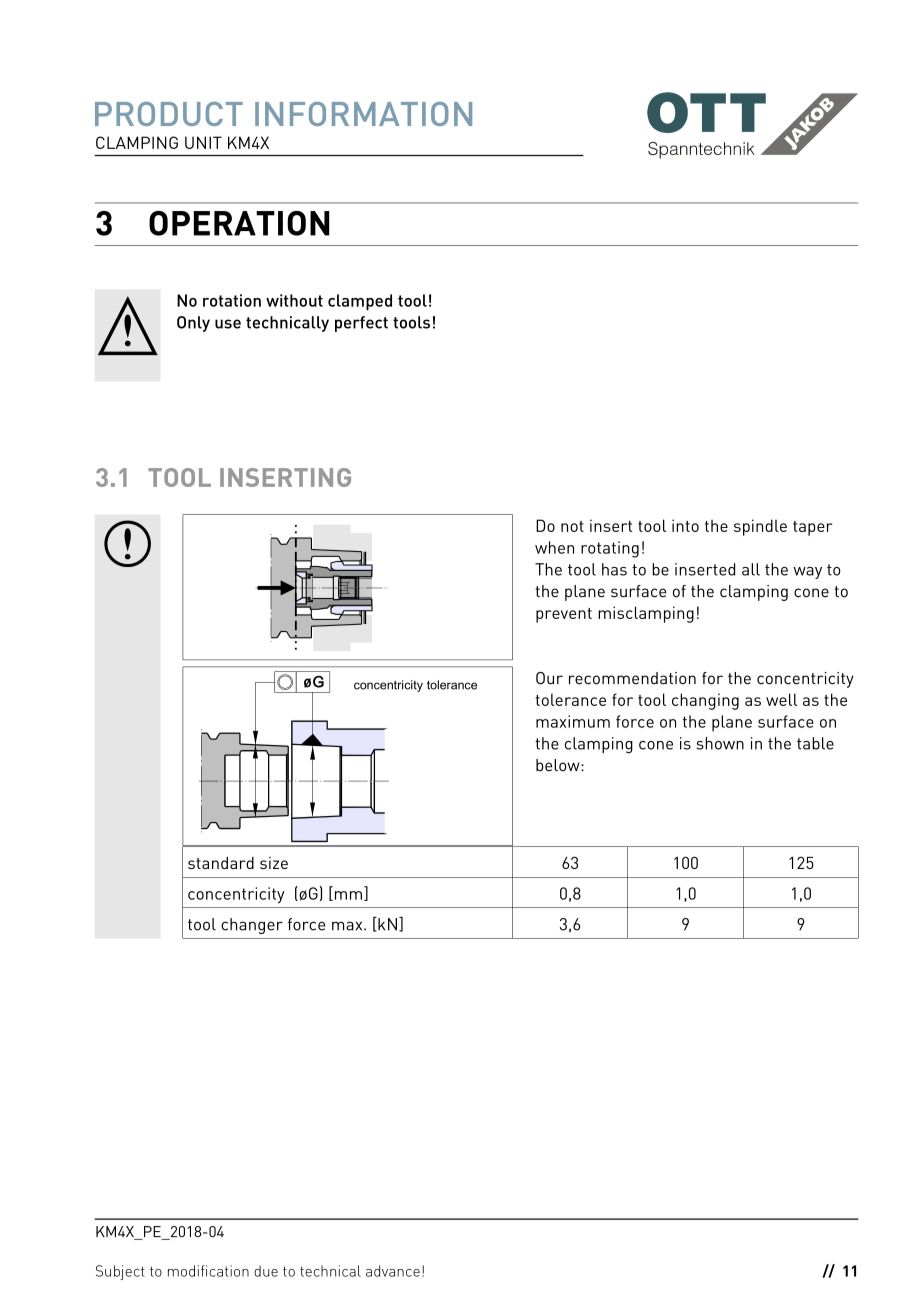 This page has width=924, height=1308. I want to click on clamped, so click(360, 302).
